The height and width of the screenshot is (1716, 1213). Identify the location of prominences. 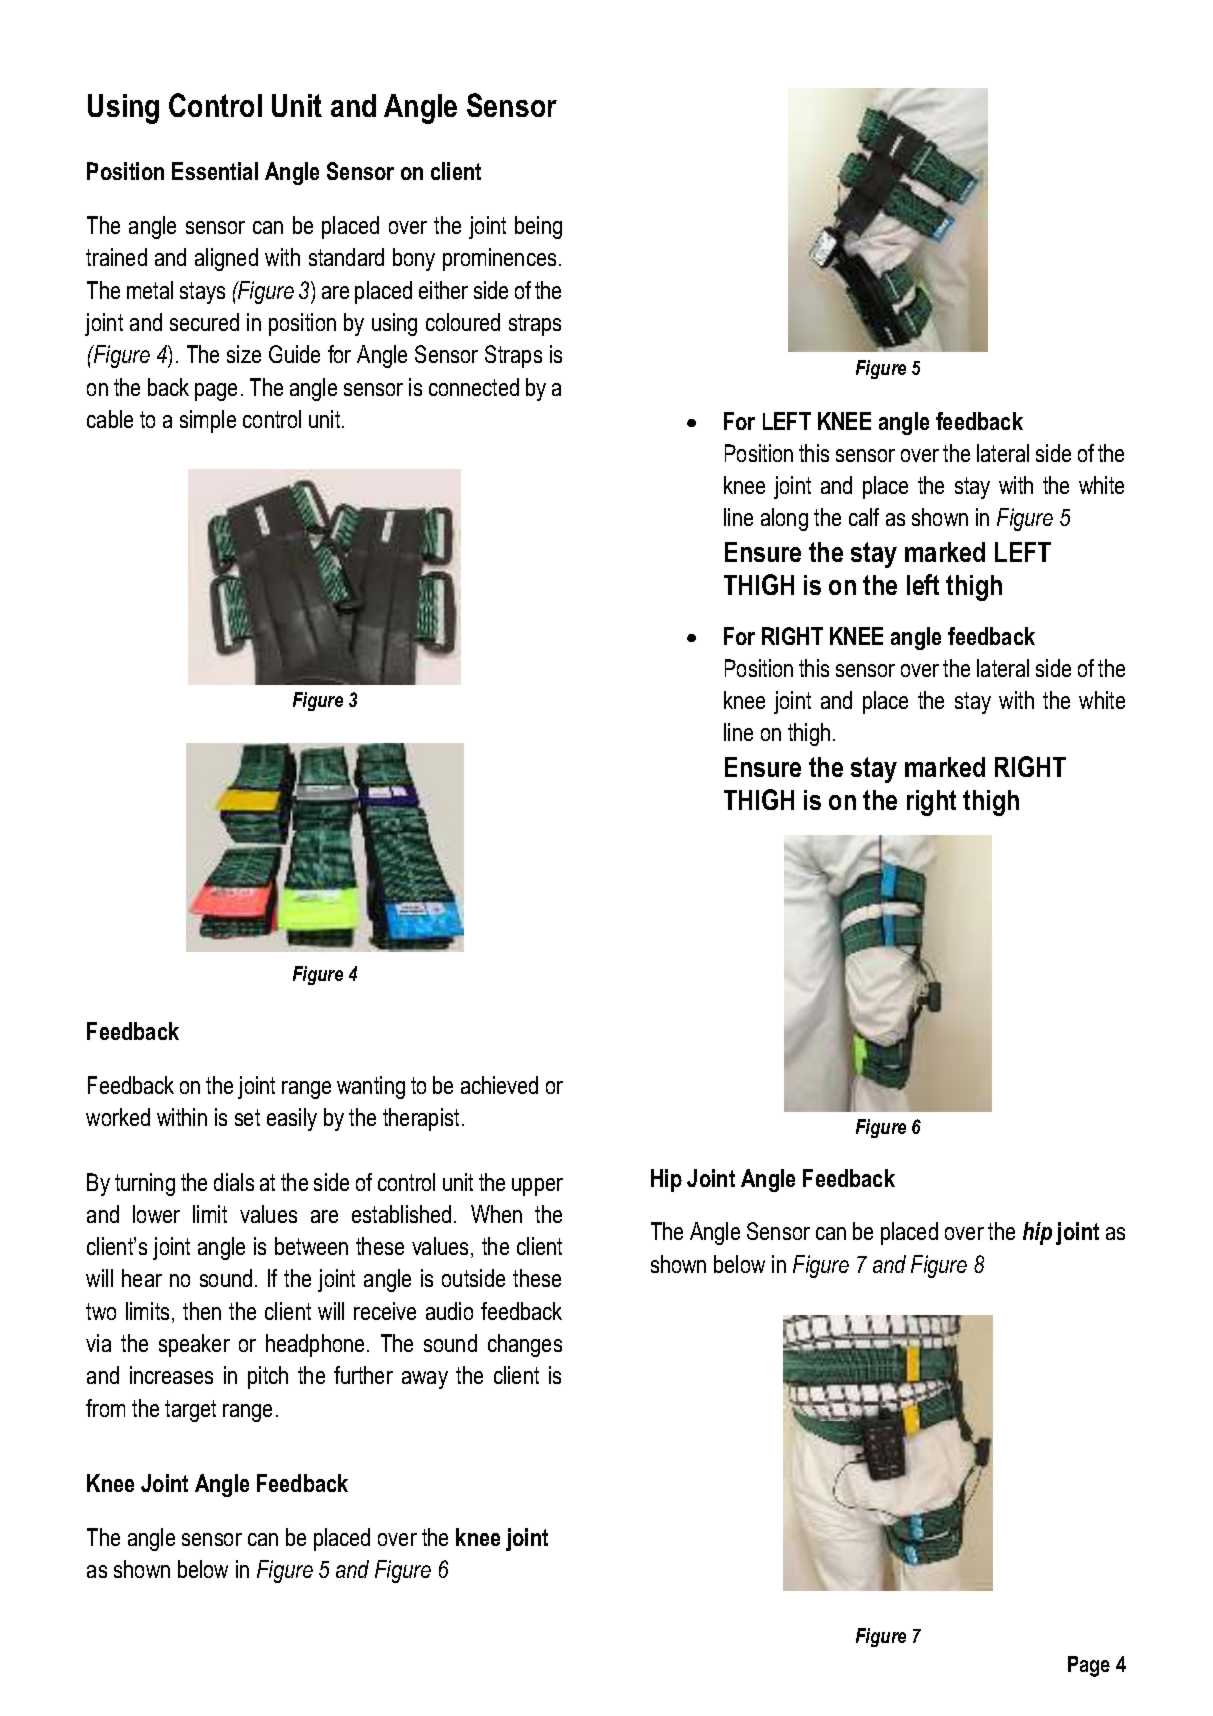
(499, 259).
